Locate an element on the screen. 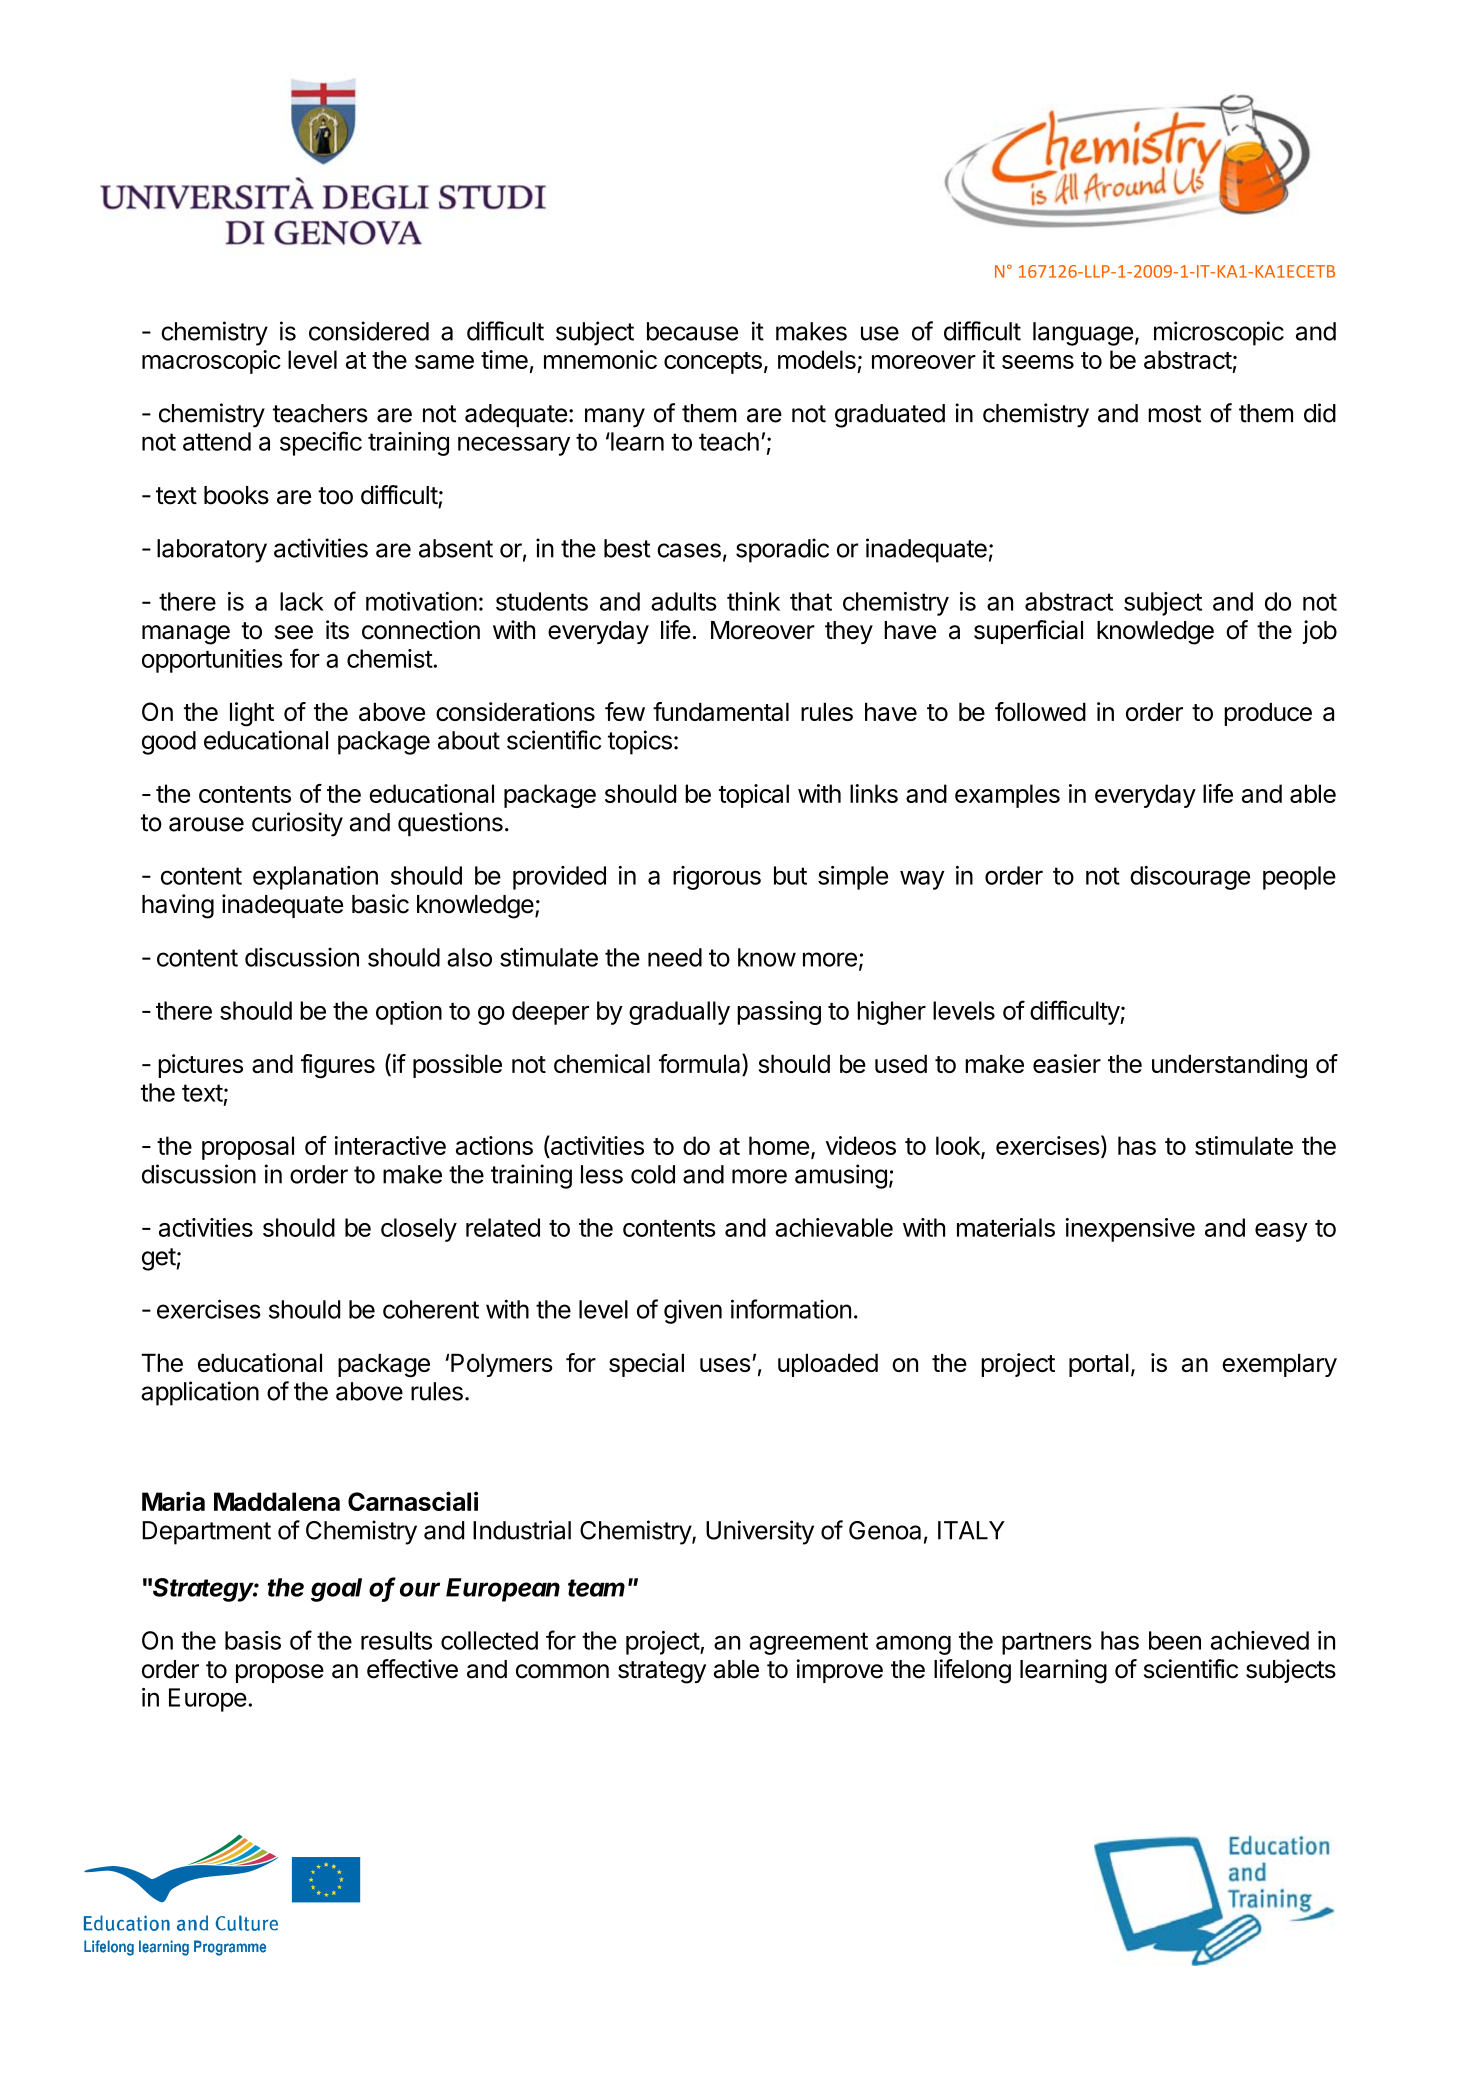 This screenshot has width=1476, height=2088. passing is located at coordinates (779, 1013).
